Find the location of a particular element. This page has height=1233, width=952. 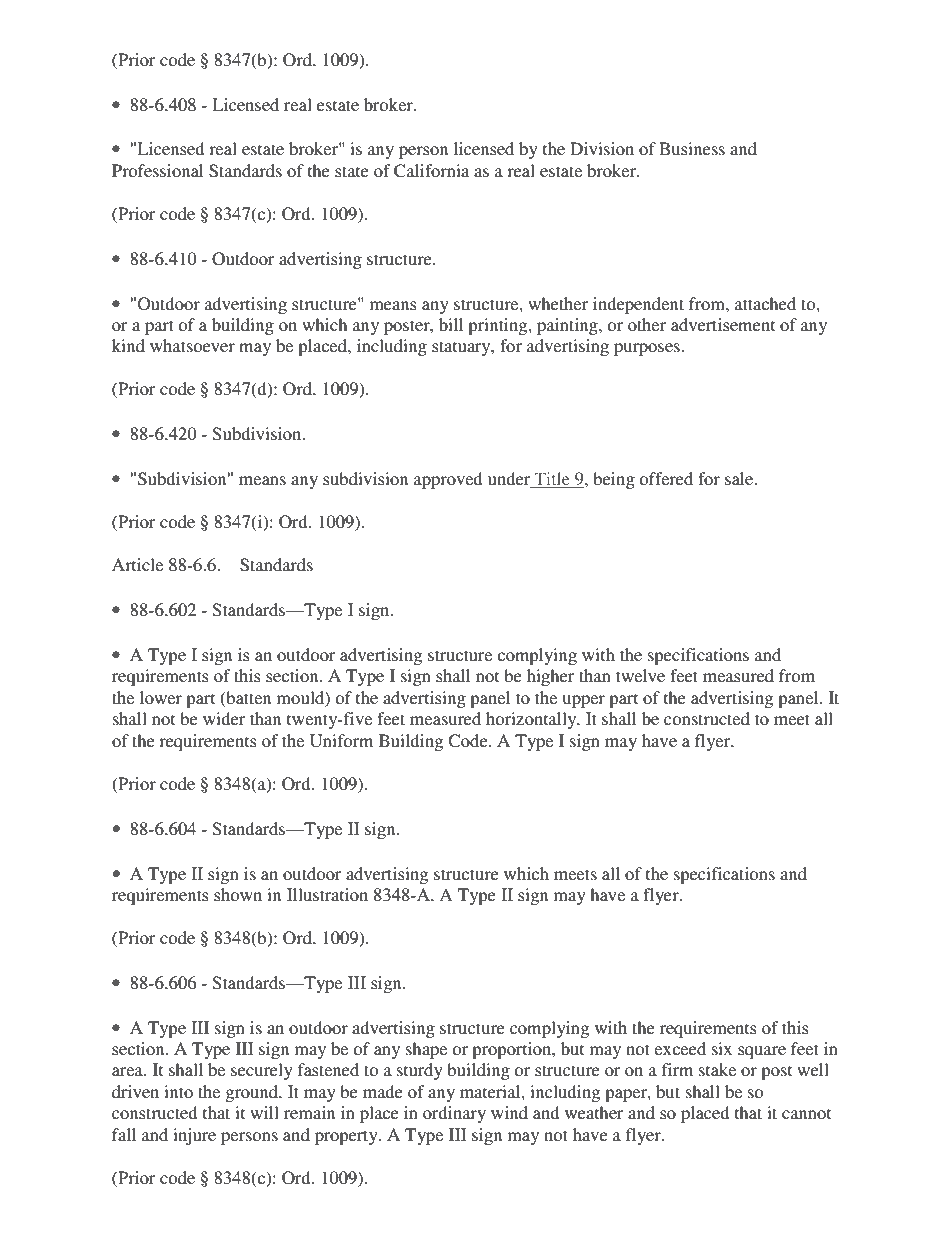

Article is located at coordinates (137, 564).
